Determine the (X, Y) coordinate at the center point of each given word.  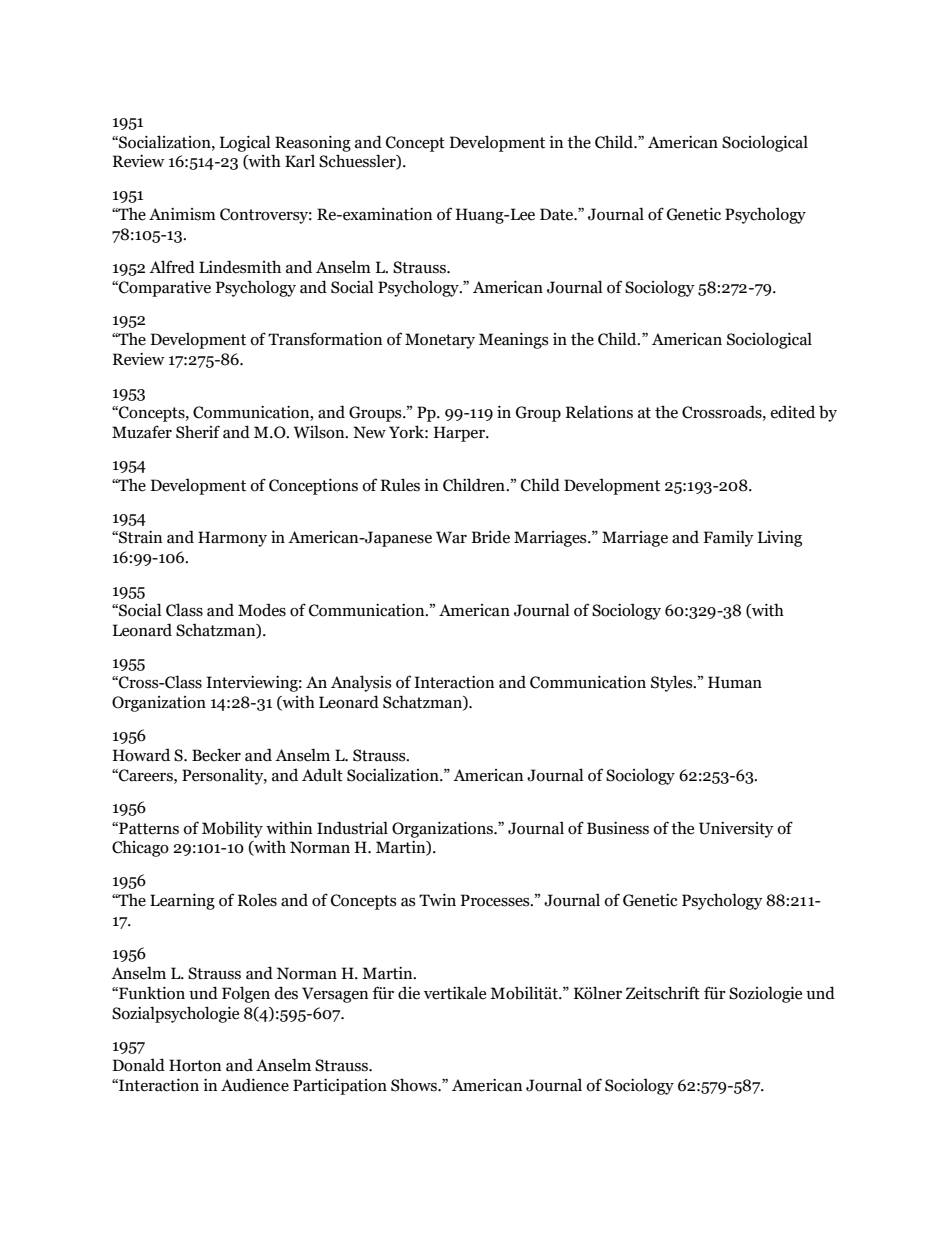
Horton (195, 1065)
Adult (322, 775)
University (736, 830)
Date (558, 214)
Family (728, 538)
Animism (182, 214)
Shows (415, 1085)
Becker (216, 755)
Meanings (514, 341)
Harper (461, 434)
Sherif (198, 432)
